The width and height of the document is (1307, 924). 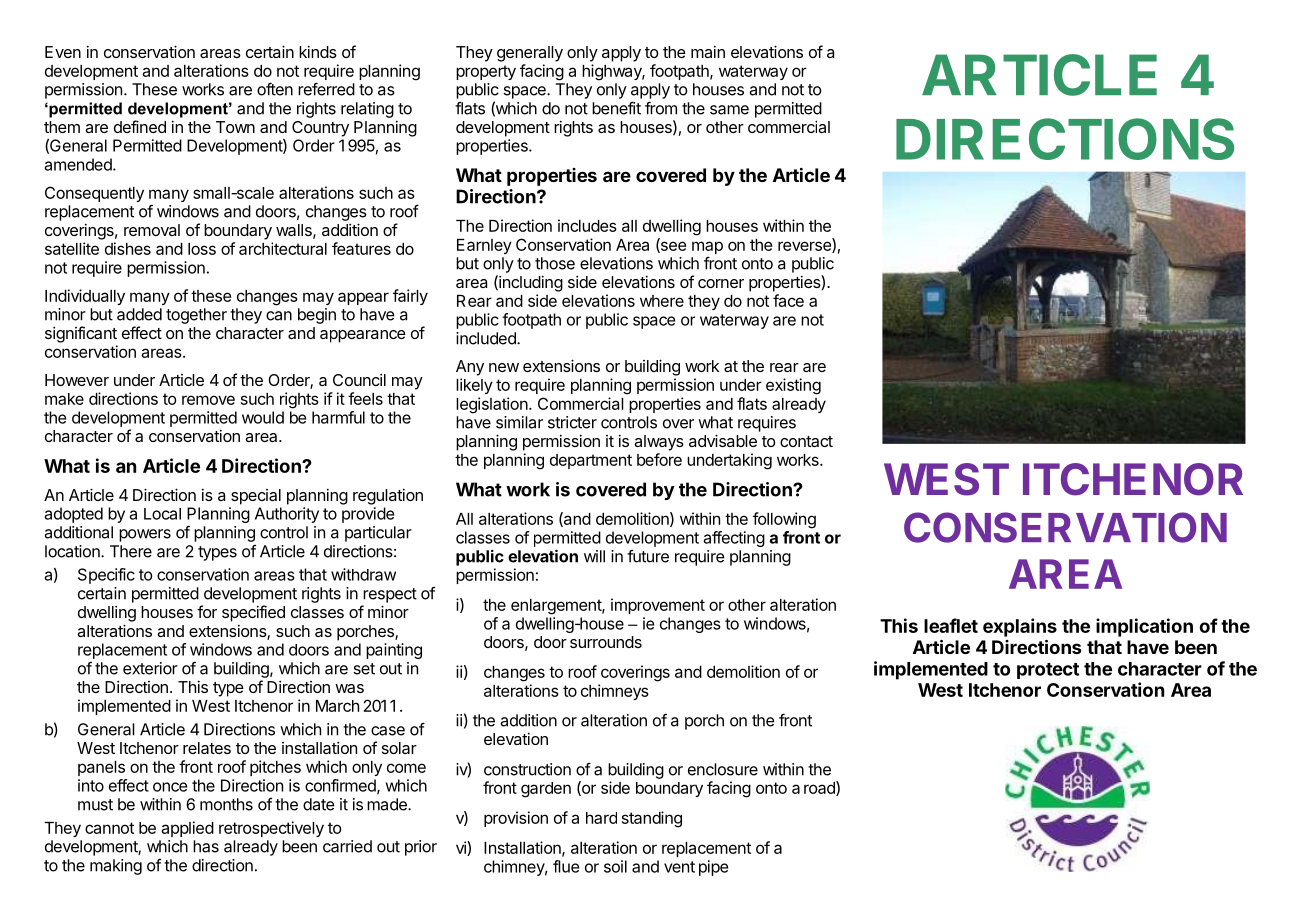 What do you see at coordinates (591, 461) in the document?
I see `department` at bounding box center [591, 461].
